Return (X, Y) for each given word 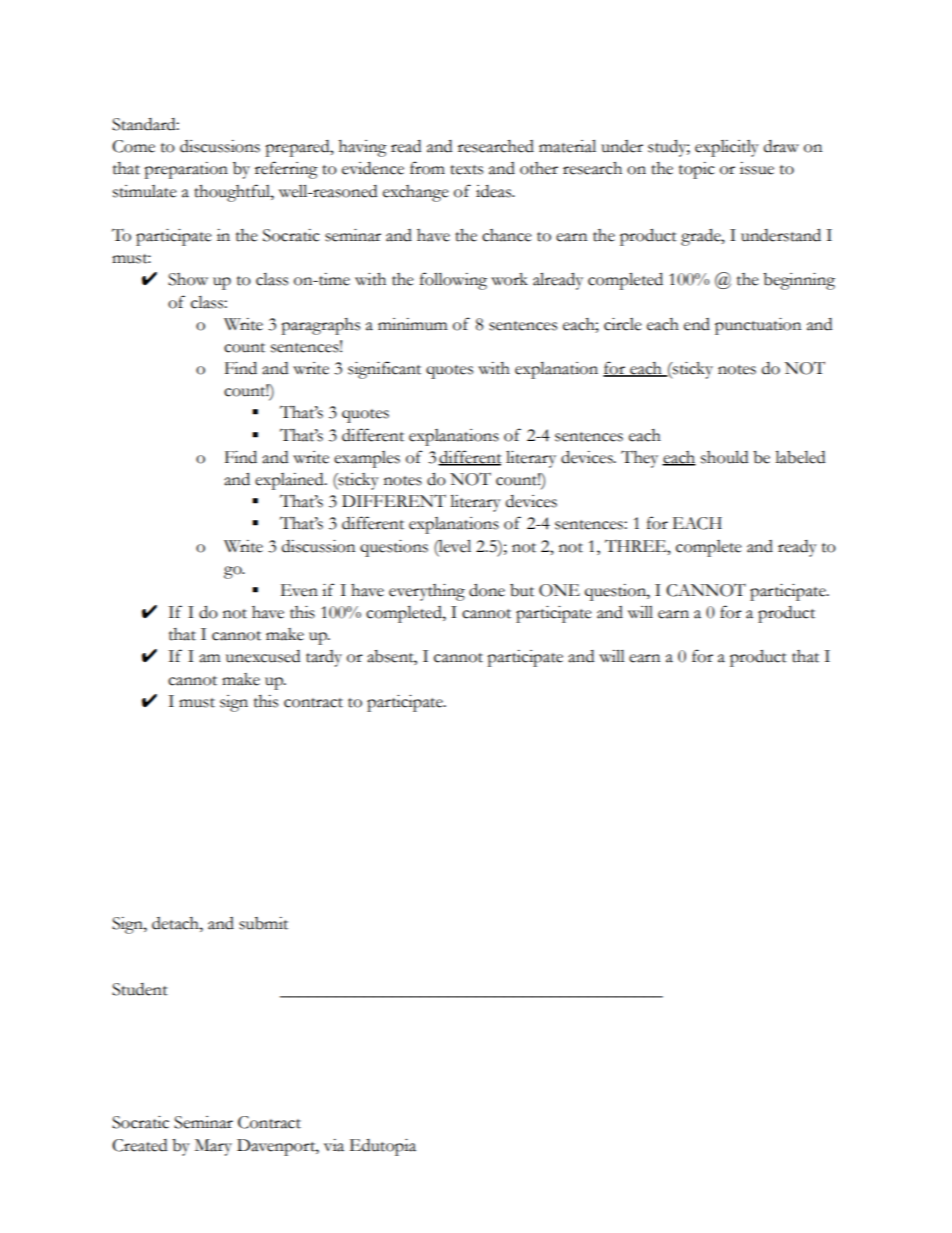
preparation (186, 170)
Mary (213, 1147)
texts (466, 170)
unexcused (263, 656)
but (522, 590)
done (487, 590)
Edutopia (382, 1147)
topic (697, 170)
